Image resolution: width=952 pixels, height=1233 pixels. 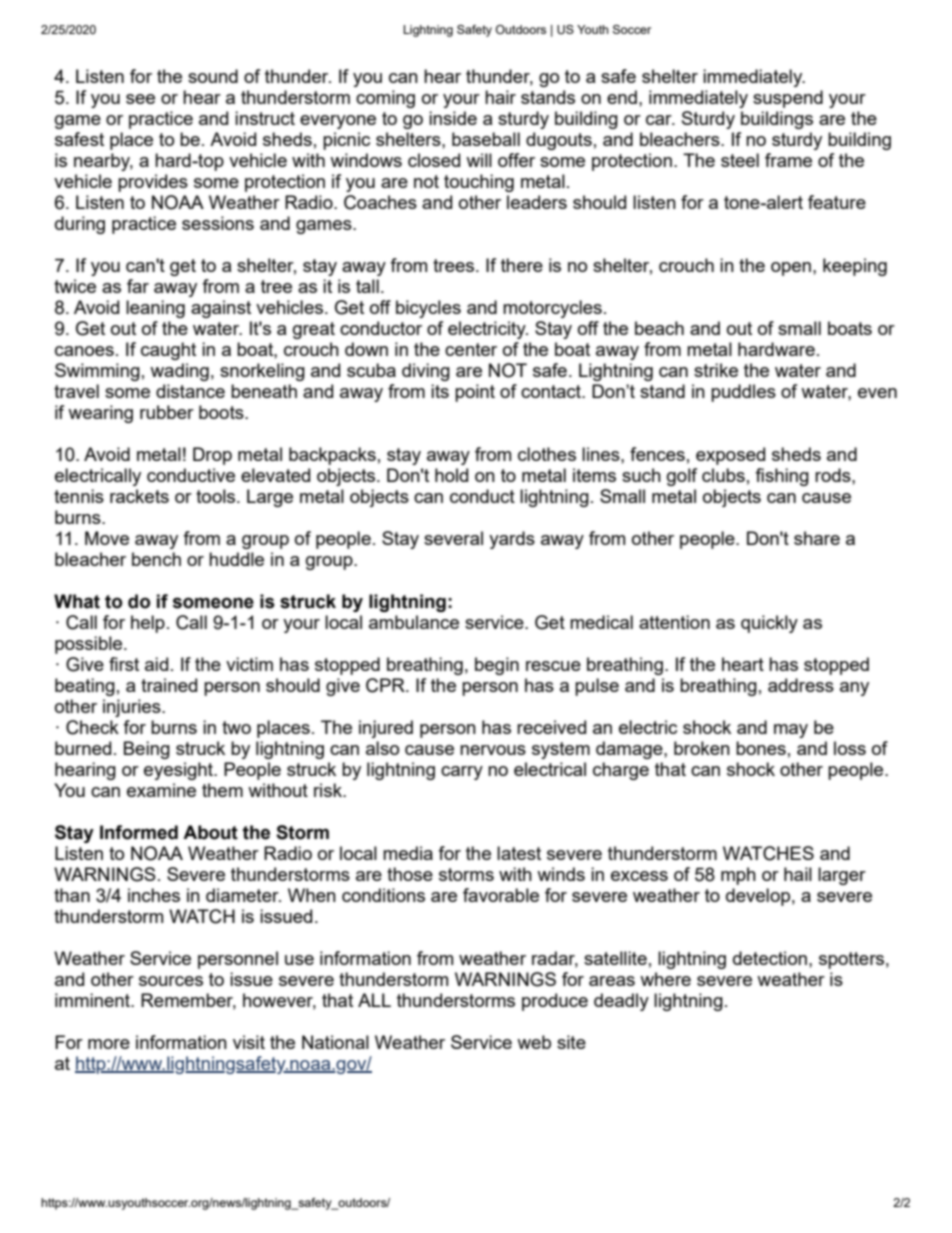 What do you see at coordinates (500, 97) in the screenshot?
I see `hair` at bounding box center [500, 97].
